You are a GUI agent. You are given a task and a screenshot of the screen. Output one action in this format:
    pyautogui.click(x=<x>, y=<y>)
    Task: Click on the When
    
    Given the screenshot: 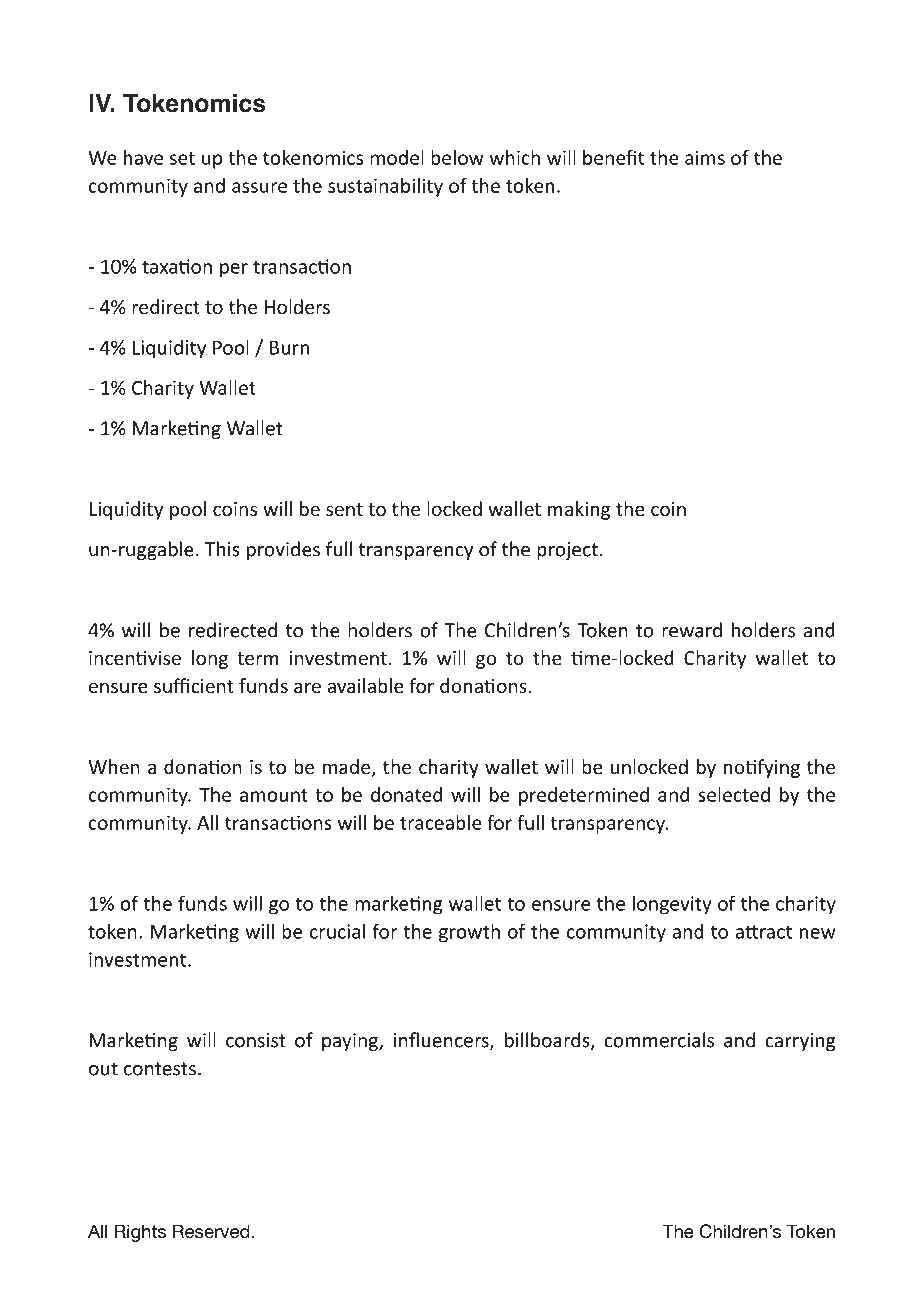 What is the action you would take?
    pyautogui.click(x=114, y=766)
